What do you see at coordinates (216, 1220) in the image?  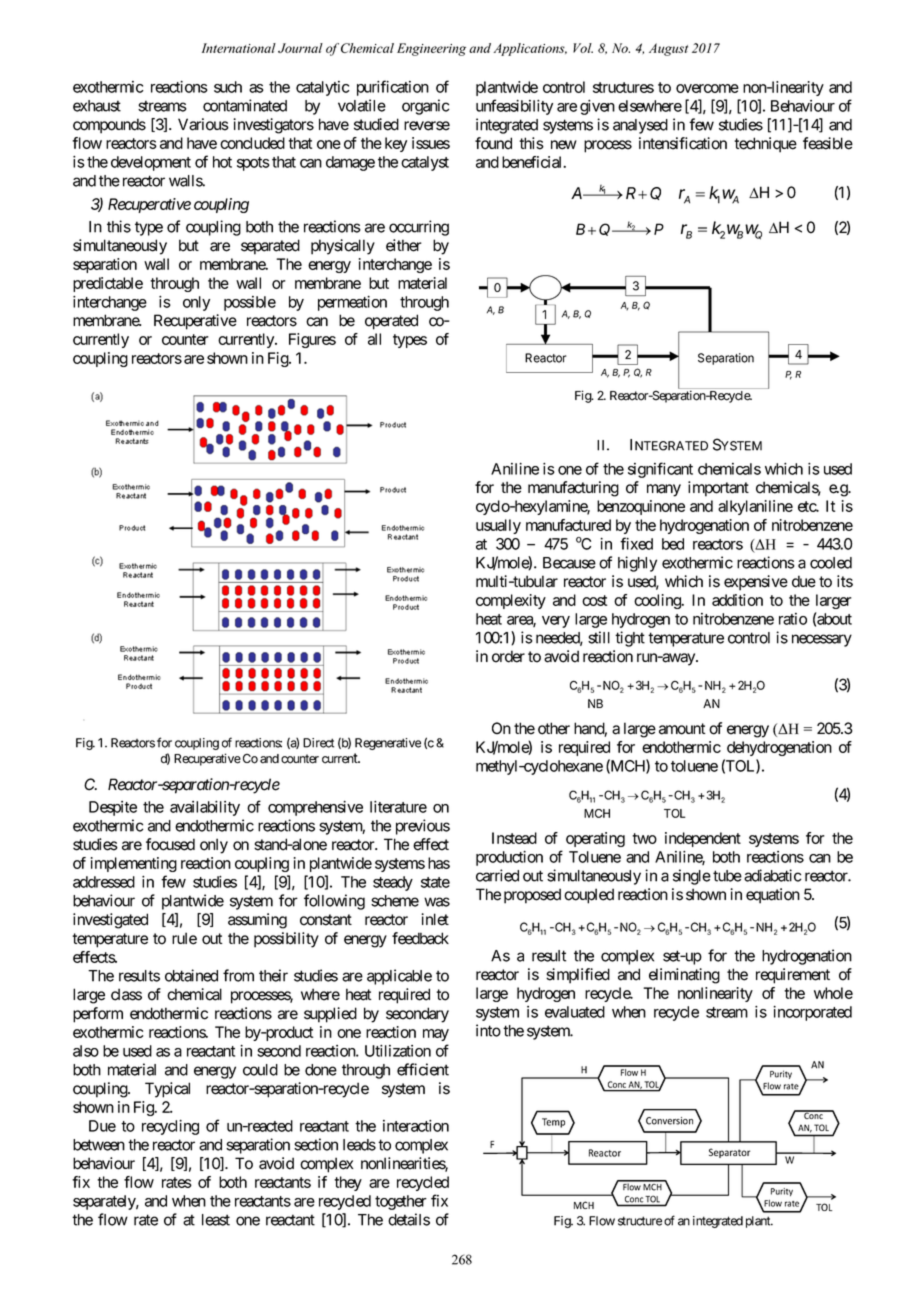 I see `least` at bounding box center [216, 1220].
